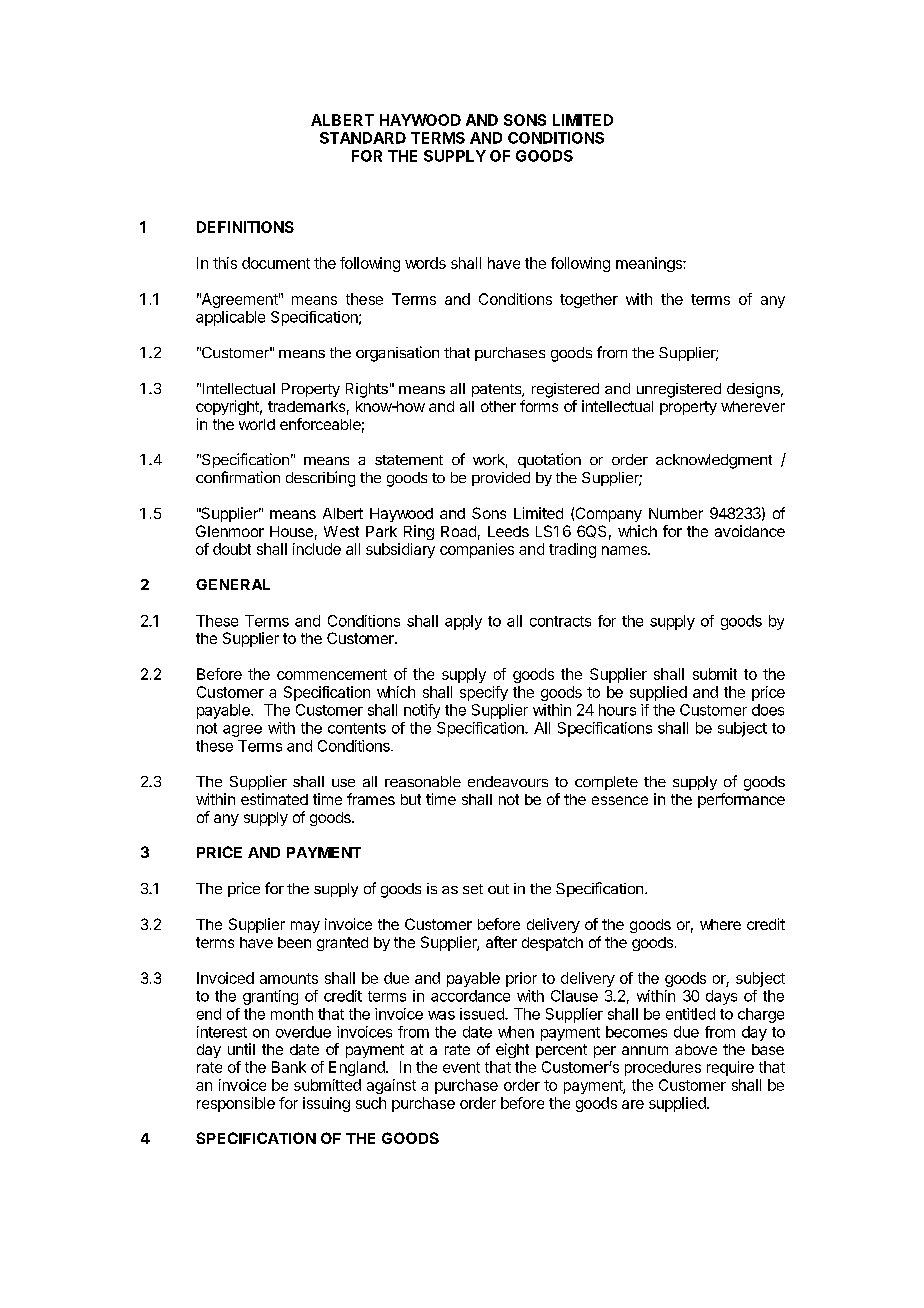 The image size is (924, 1308). I want to click on names, so click(625, 550).
